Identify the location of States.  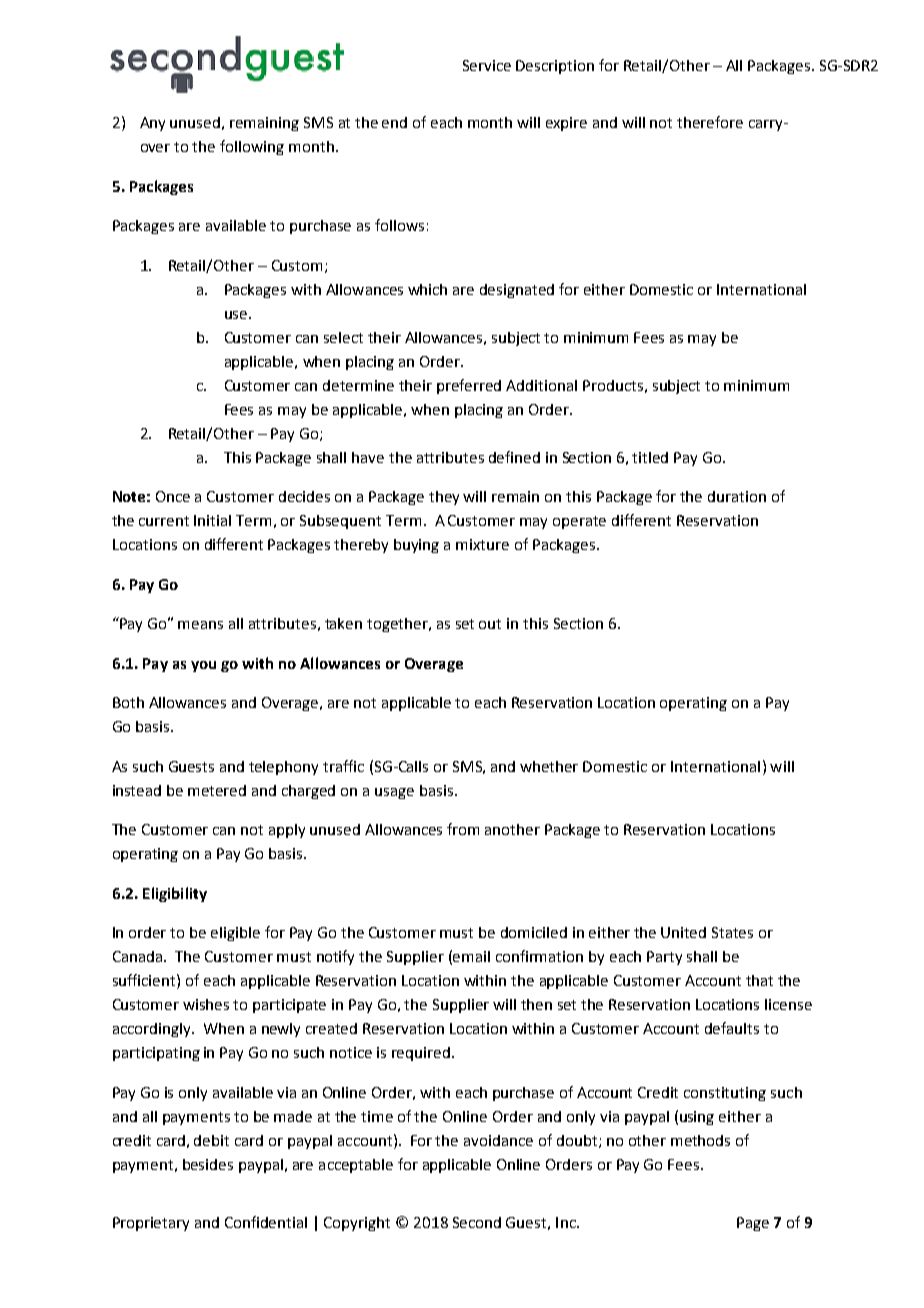
(732, 932).
